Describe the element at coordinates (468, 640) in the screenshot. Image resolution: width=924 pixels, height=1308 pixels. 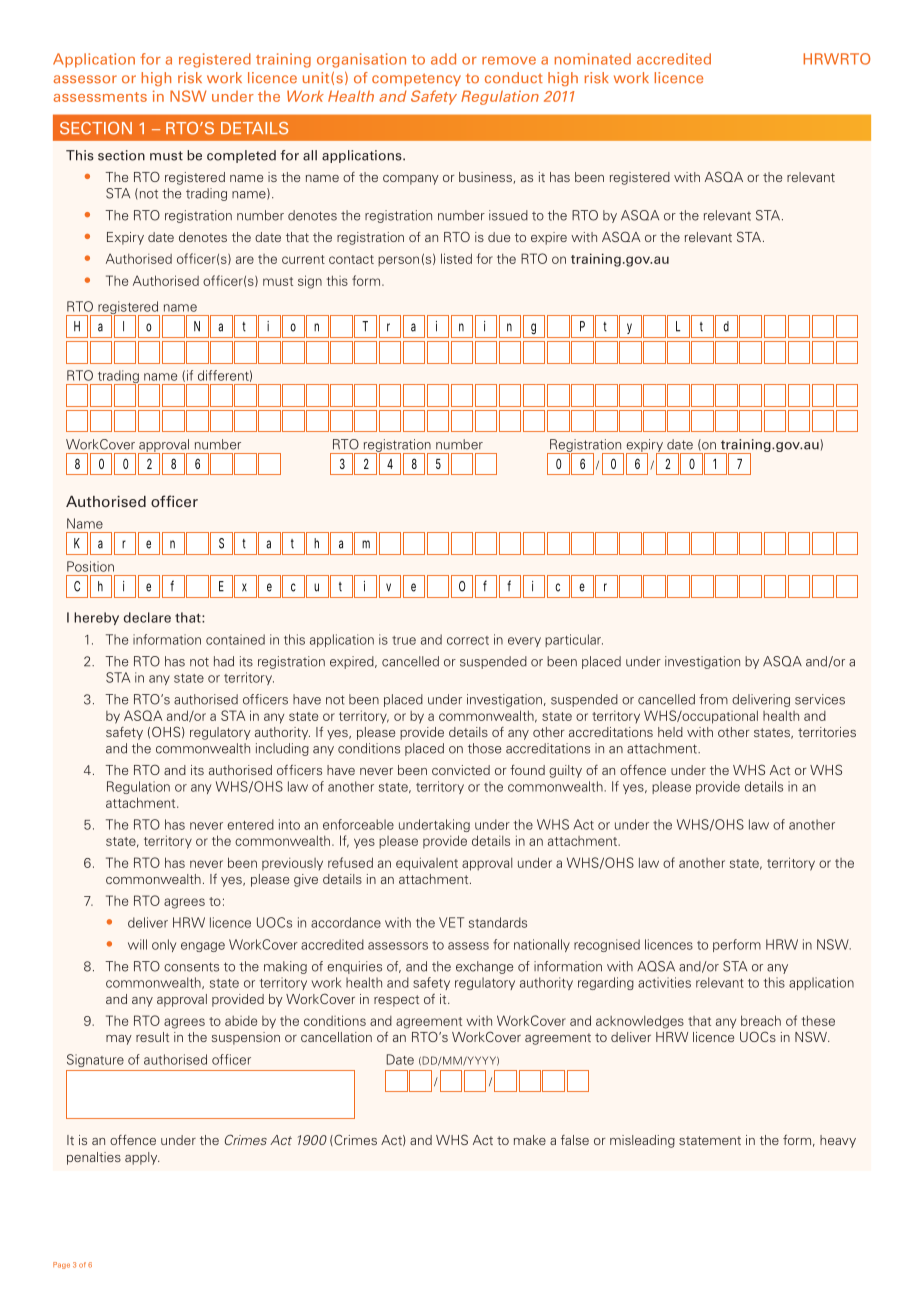
I see `correct` at that location.
